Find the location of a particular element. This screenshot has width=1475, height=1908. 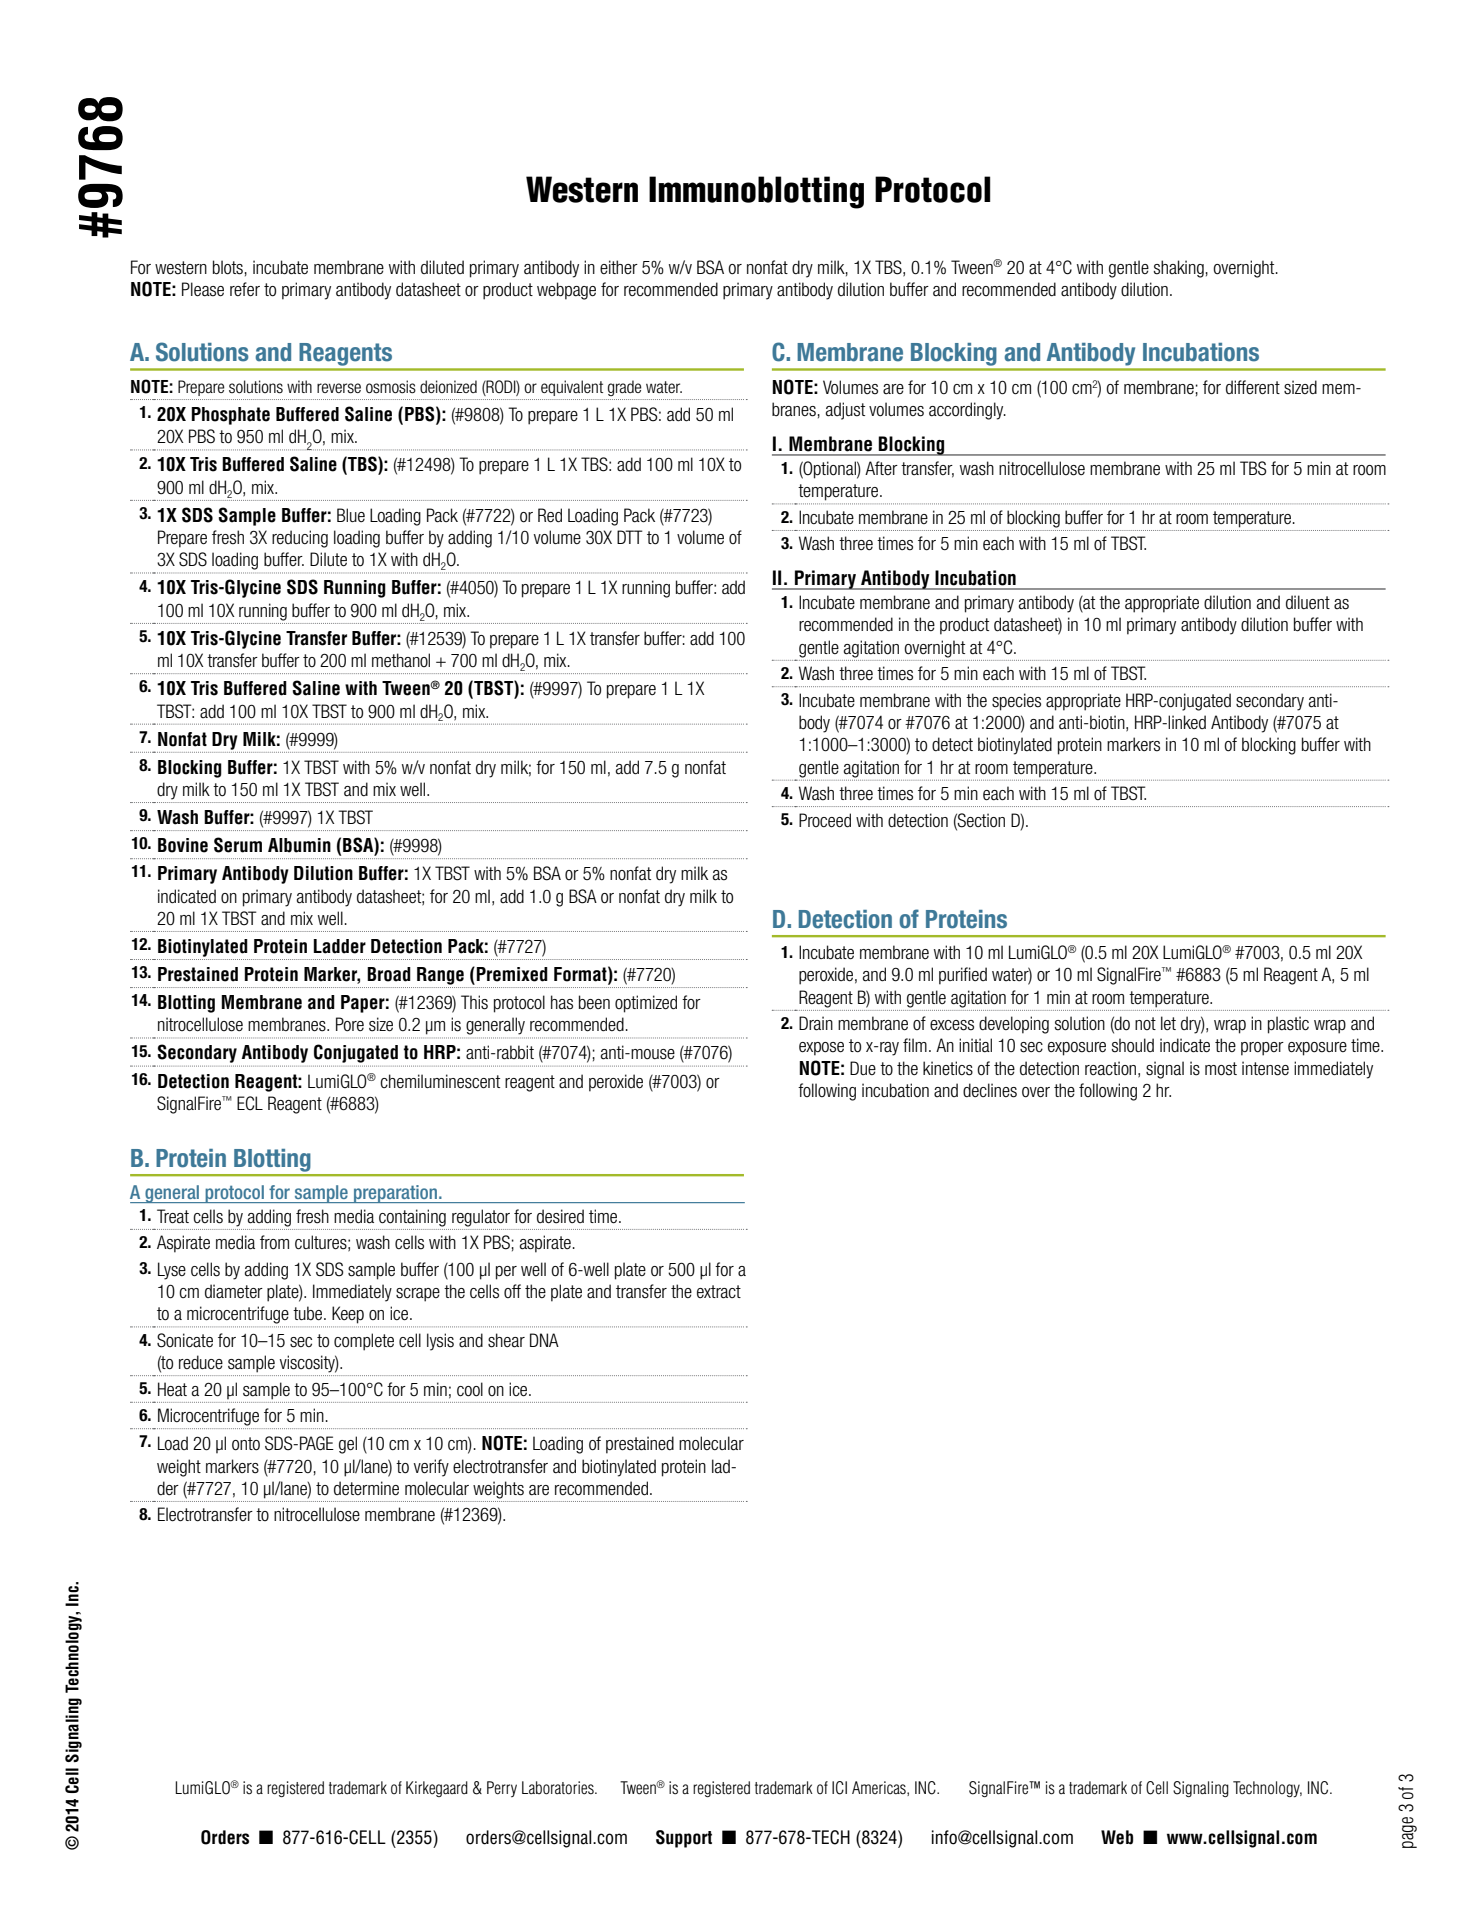

Ladder is located at coordinates (340, 946).
